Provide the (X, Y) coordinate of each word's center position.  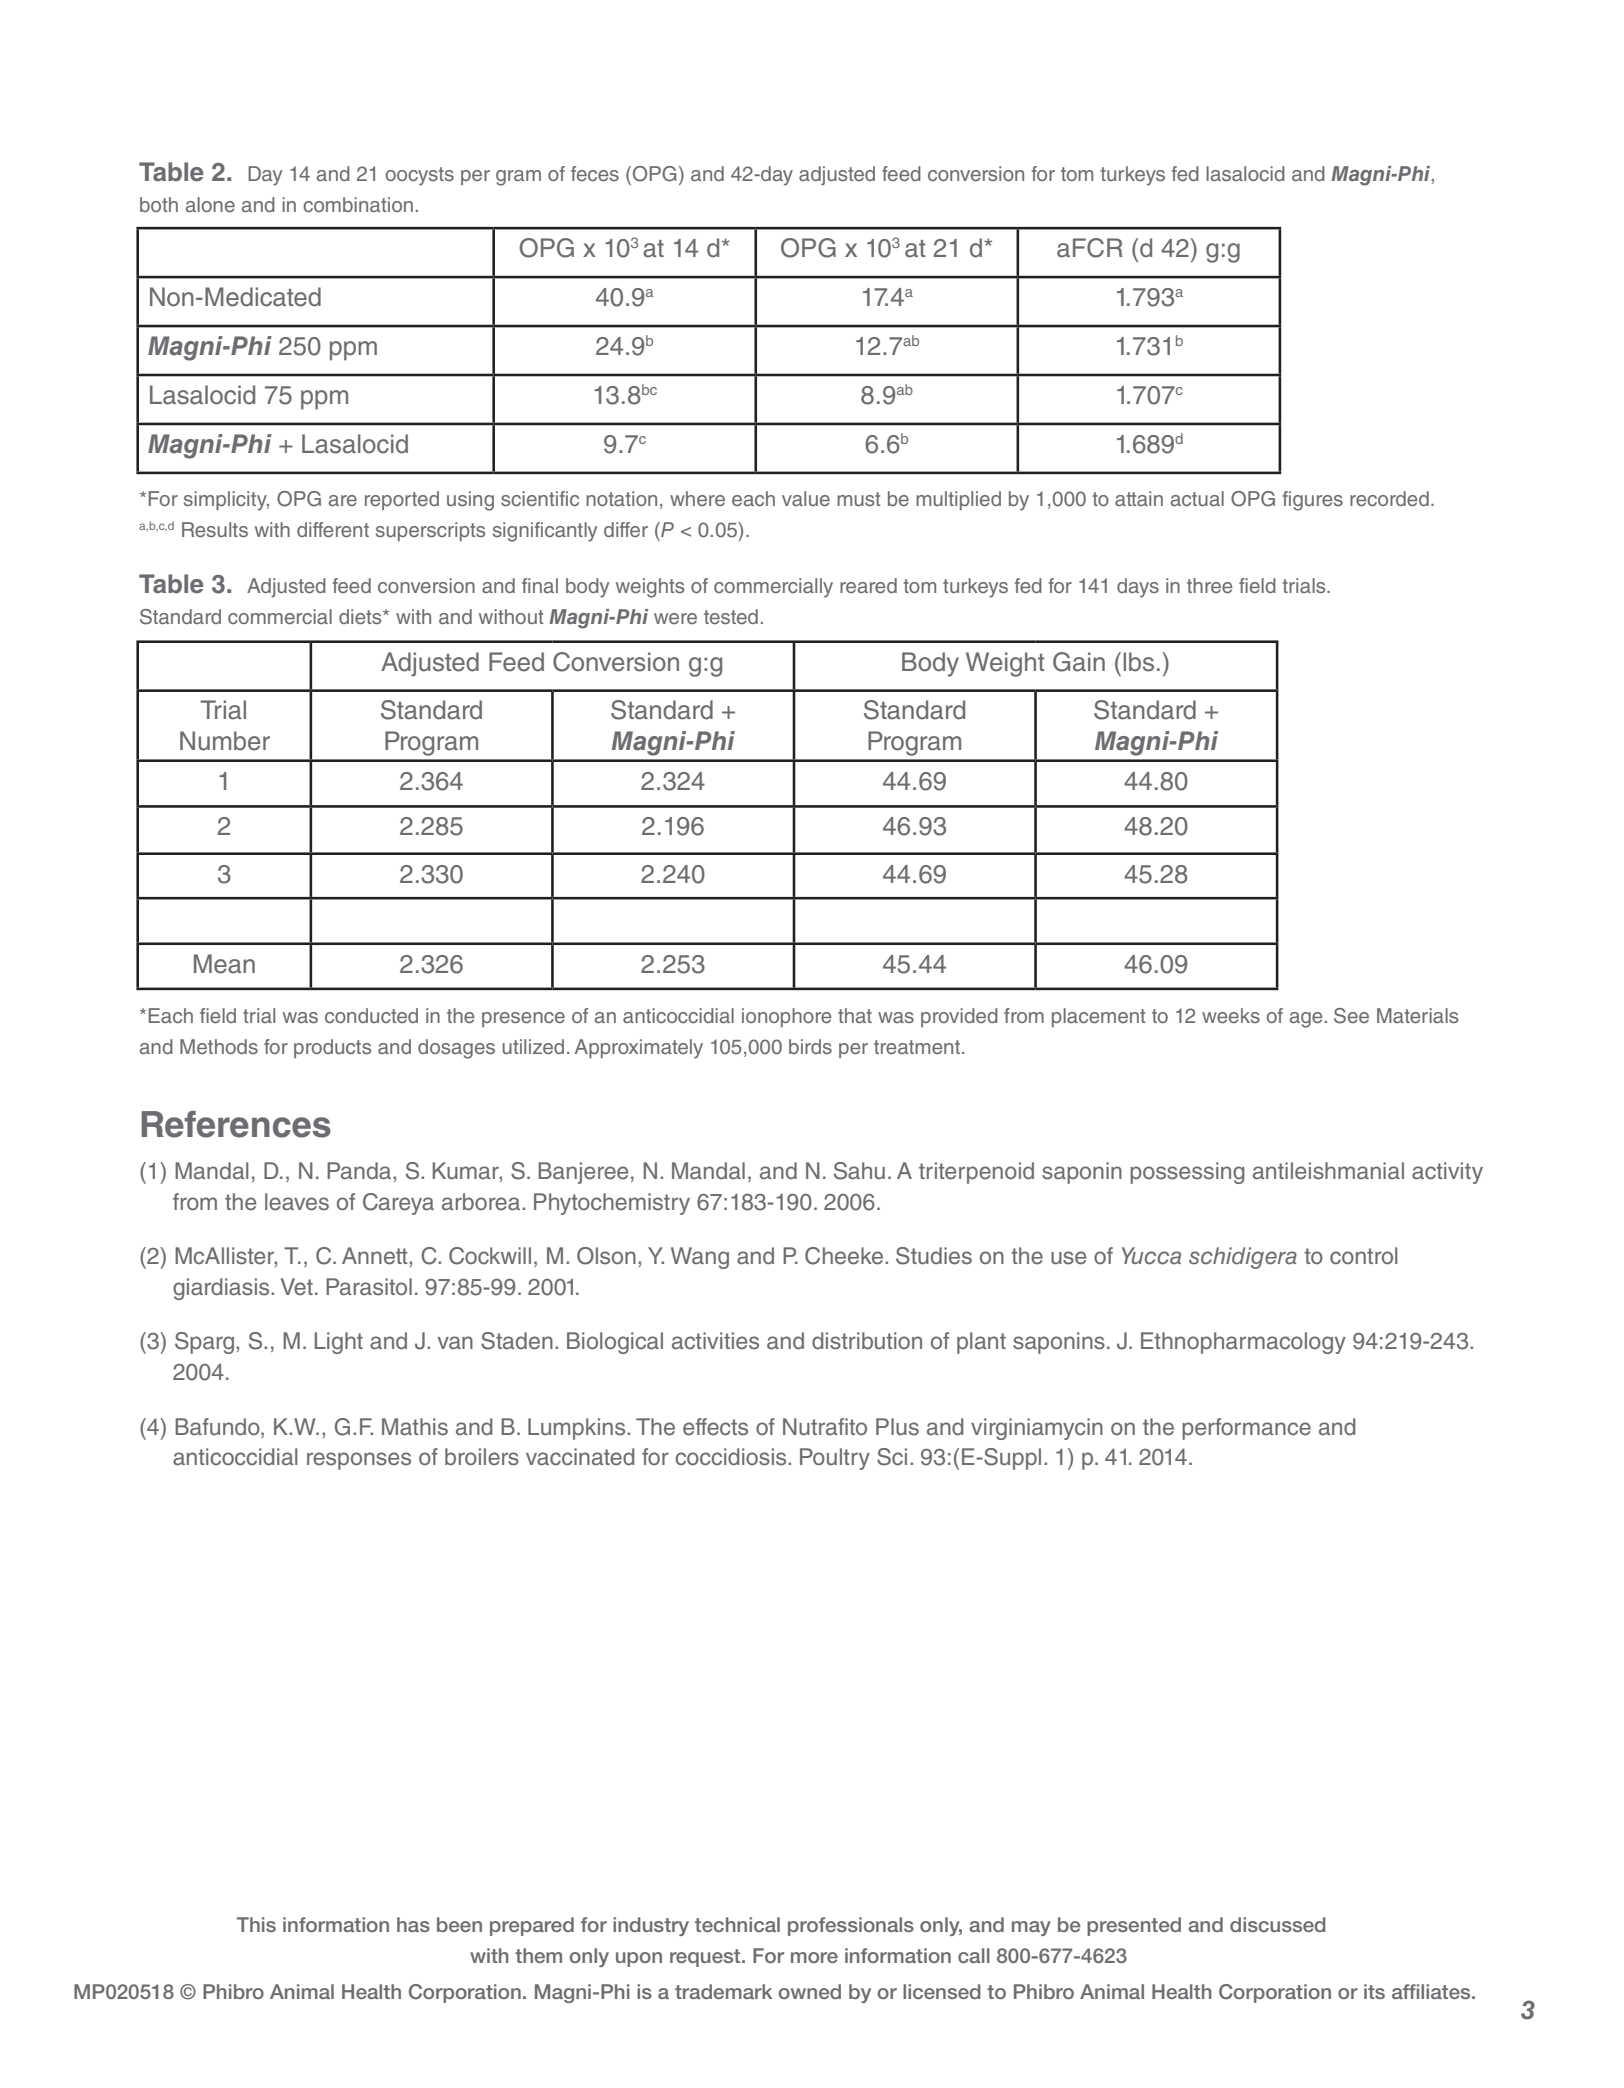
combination (358, 204)
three (1210, 585)
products (332, 1048)
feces (595, 173)
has (413, 1924)
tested (731, 616)
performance (1246, 1429)
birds (810, 1046)
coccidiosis (732, 1457)
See (1351, 1016)
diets (361, 616)
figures (1312, 501)
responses (359, 1461)
